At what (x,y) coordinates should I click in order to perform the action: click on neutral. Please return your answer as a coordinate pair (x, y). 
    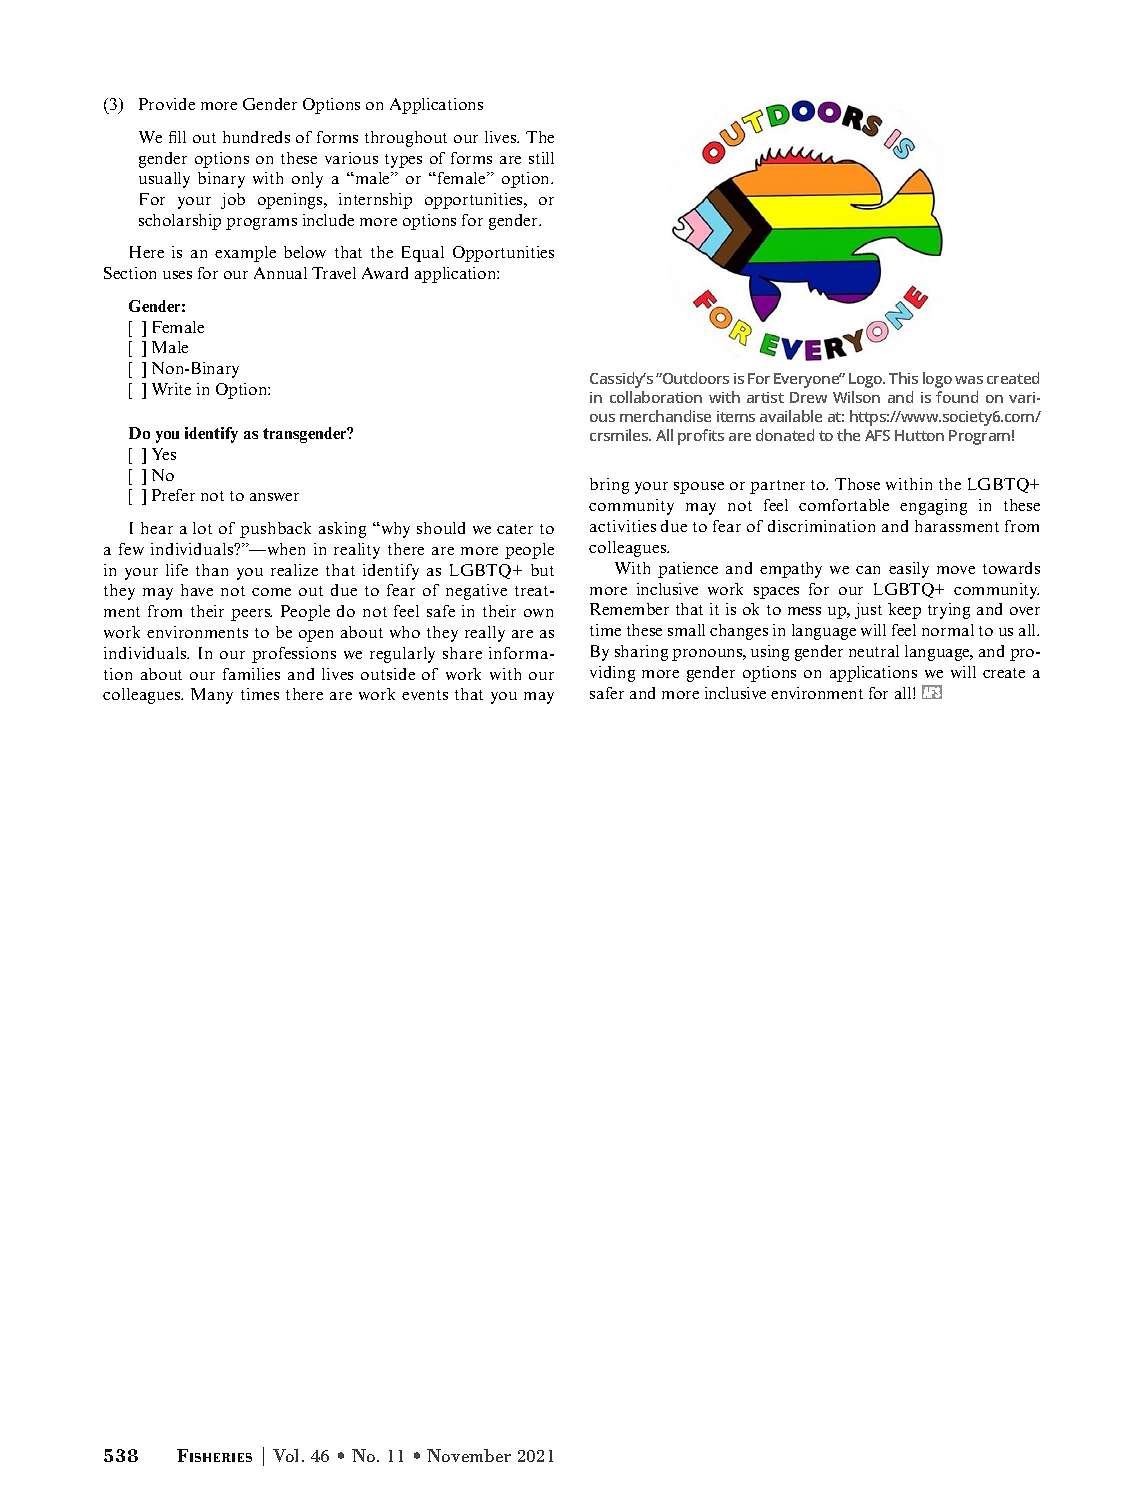
    Looking at the image, I should click on (874, 651).
